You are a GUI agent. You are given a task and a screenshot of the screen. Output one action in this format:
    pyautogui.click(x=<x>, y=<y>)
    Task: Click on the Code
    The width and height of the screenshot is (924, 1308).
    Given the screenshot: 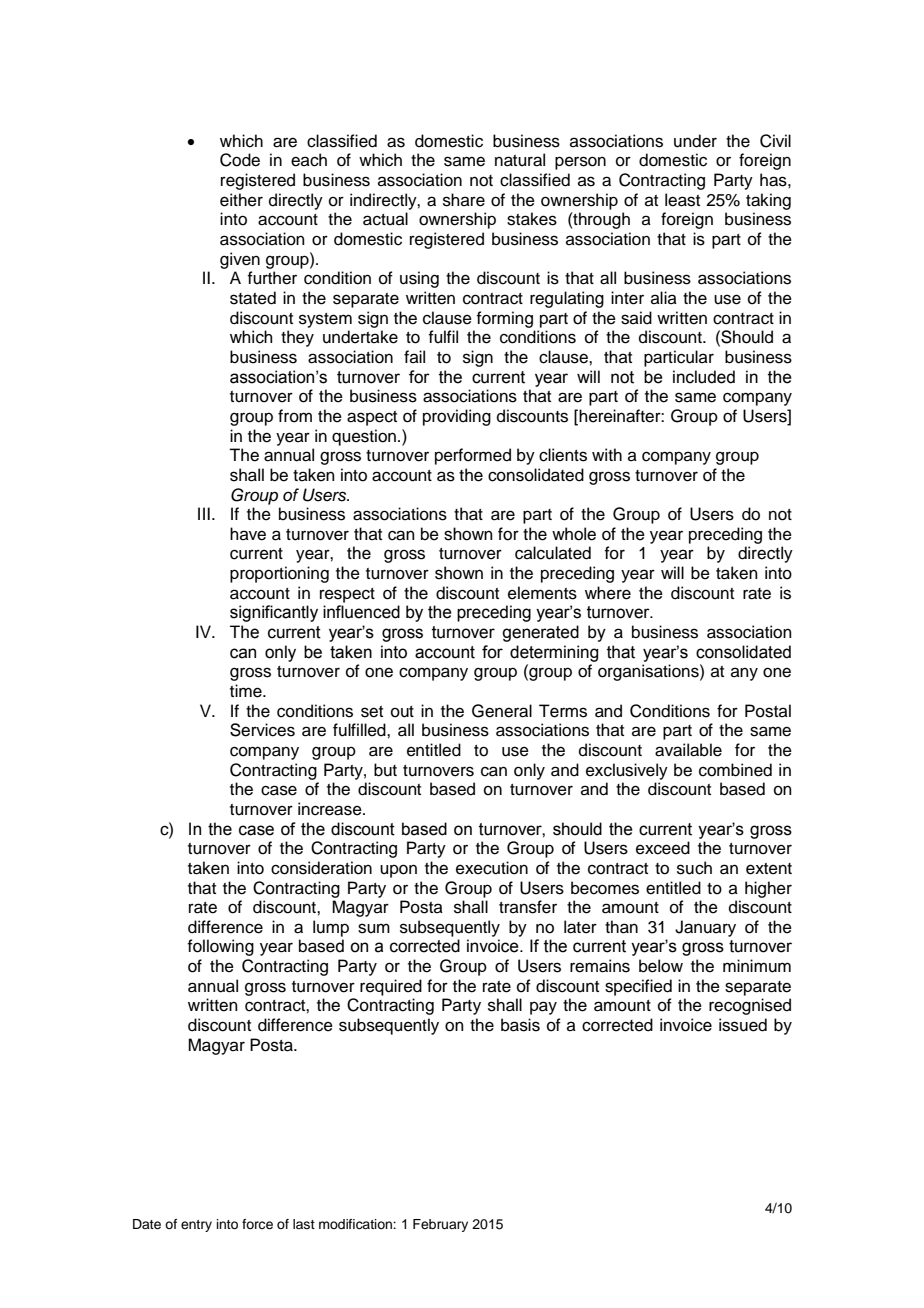 What is the action you would take?
    pyautogui.click(x=240, y=160)
